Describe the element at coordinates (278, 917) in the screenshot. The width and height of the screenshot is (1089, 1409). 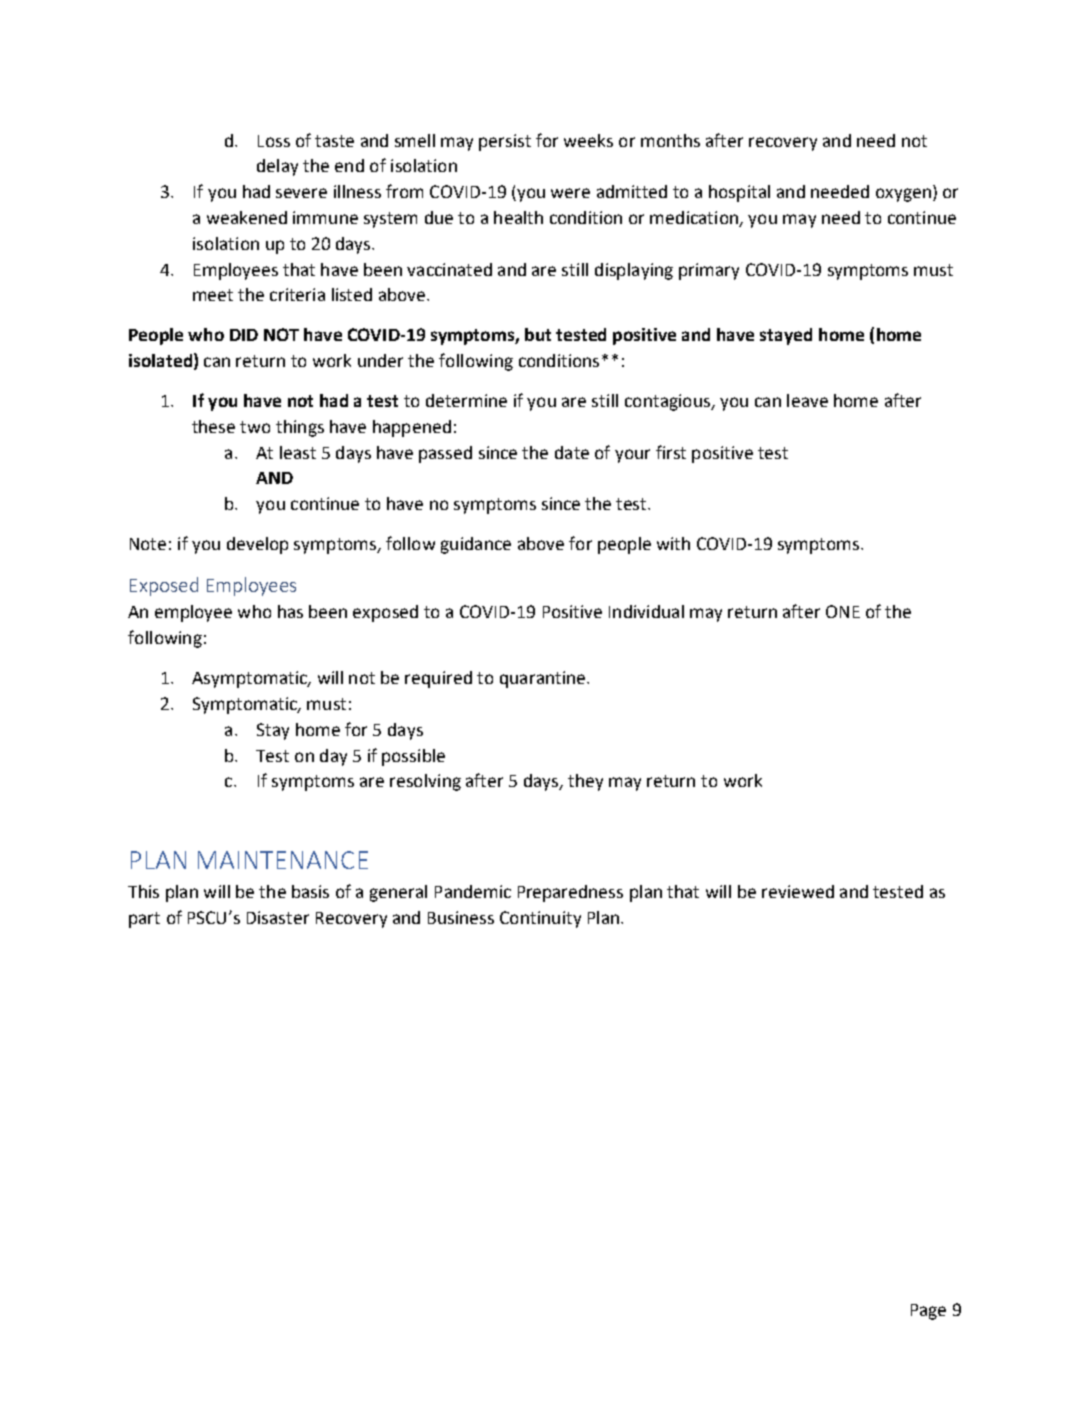
I see `Disaster` at that location.
